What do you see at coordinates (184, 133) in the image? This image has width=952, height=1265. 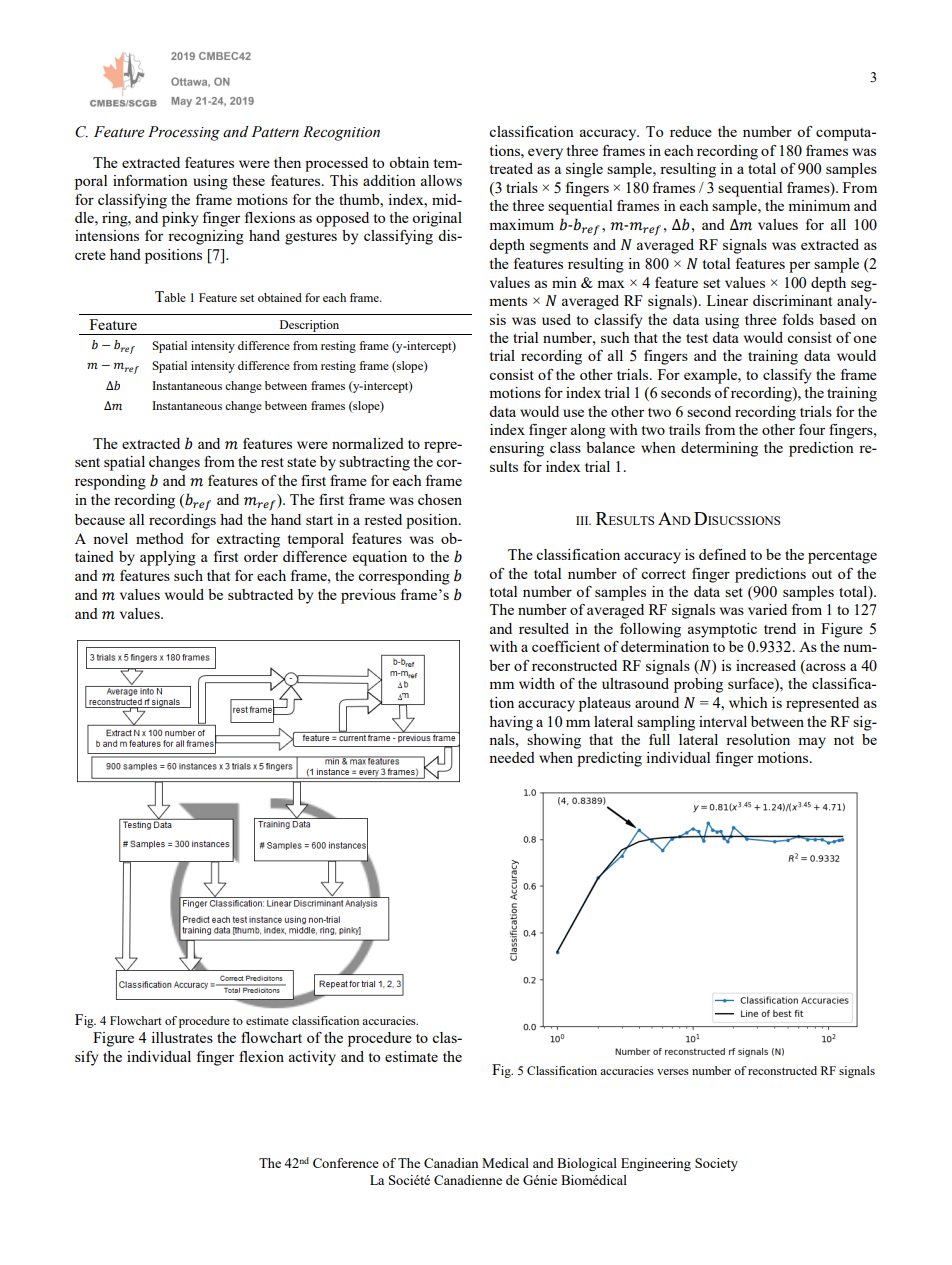 I see `Processing` at bounding box center [184, 133].
